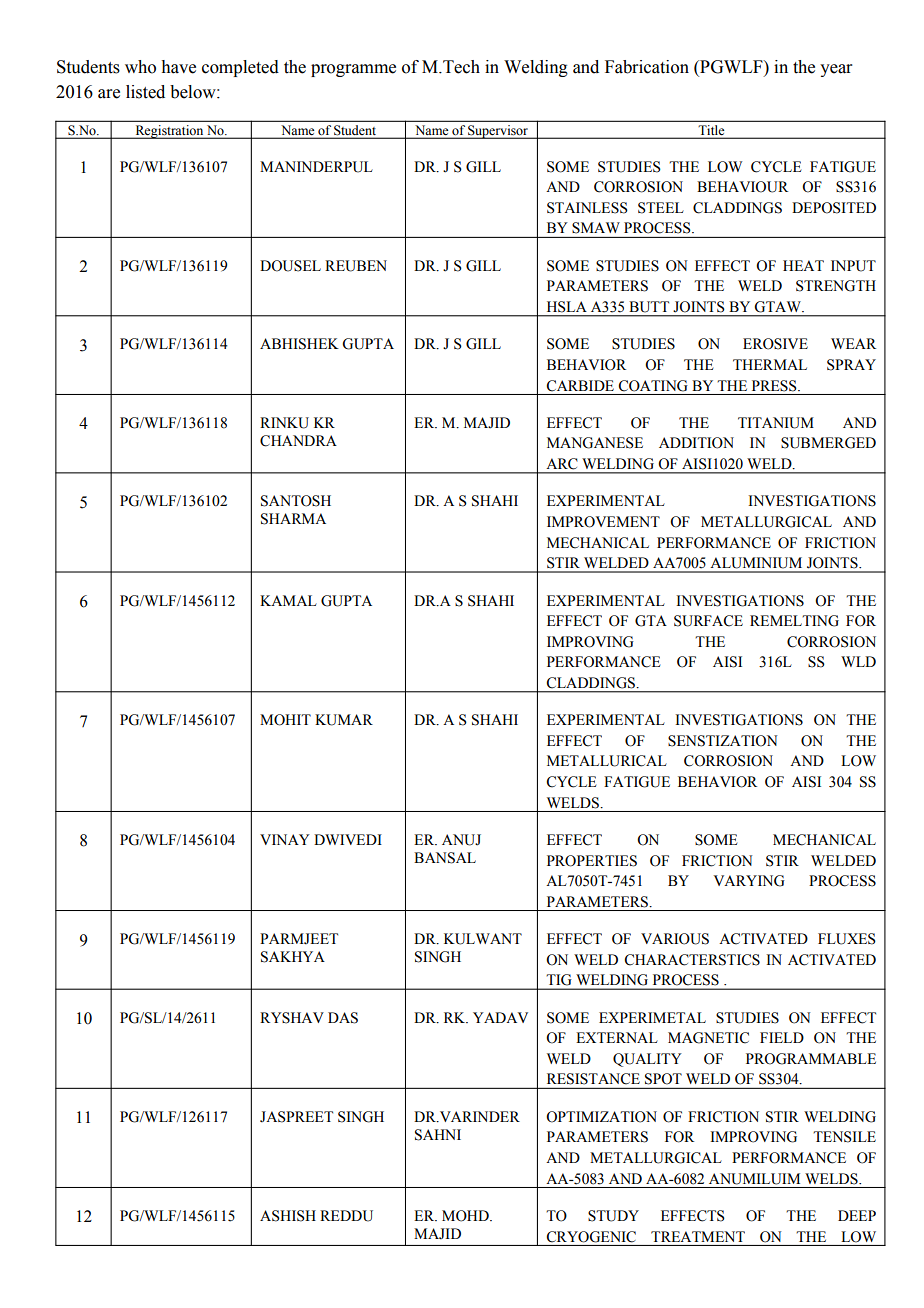 The width and height of the document is (924, 1308). Describe the element at coordinates (708, 621) in the document. I see `SURFACE` at that location.
